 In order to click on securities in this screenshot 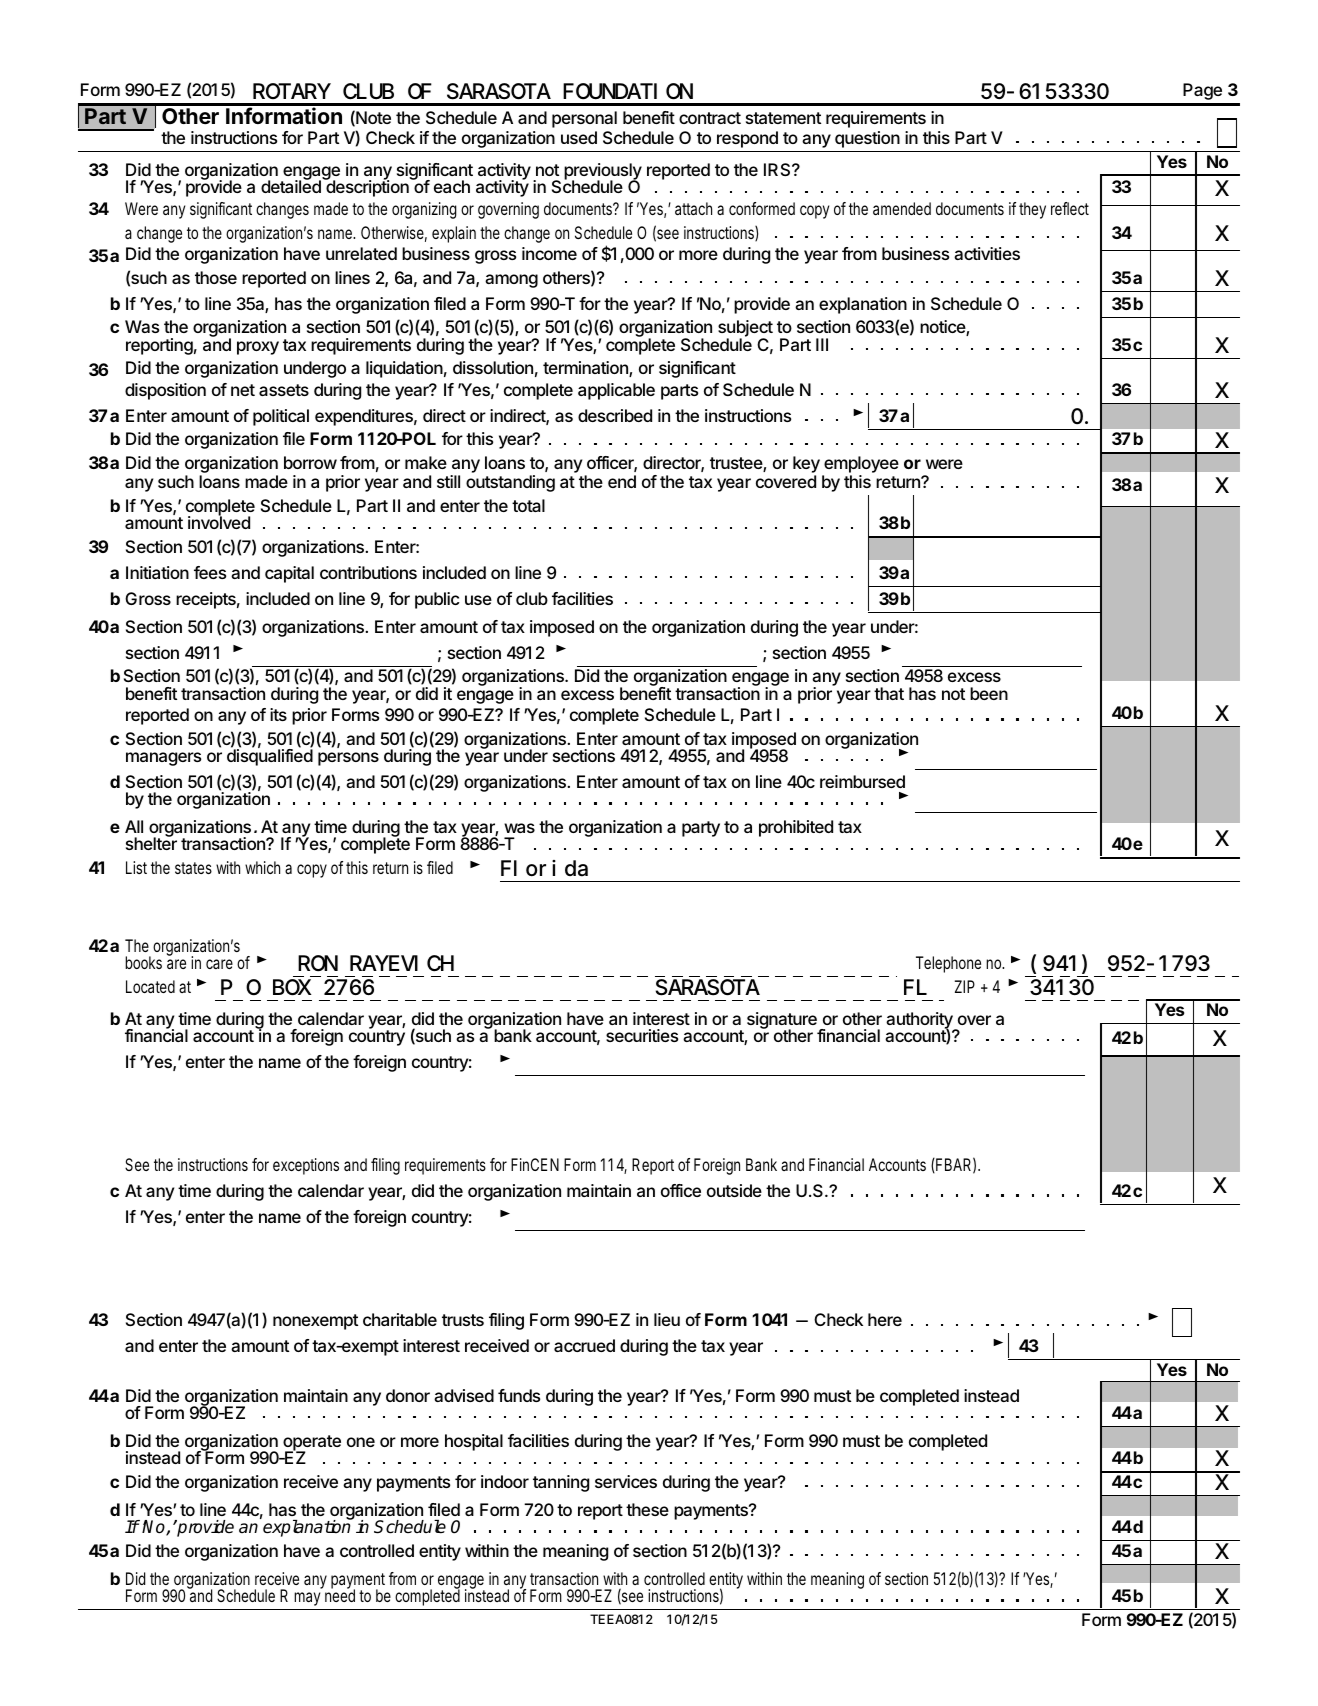, I will do `click(642, 1035)`.
